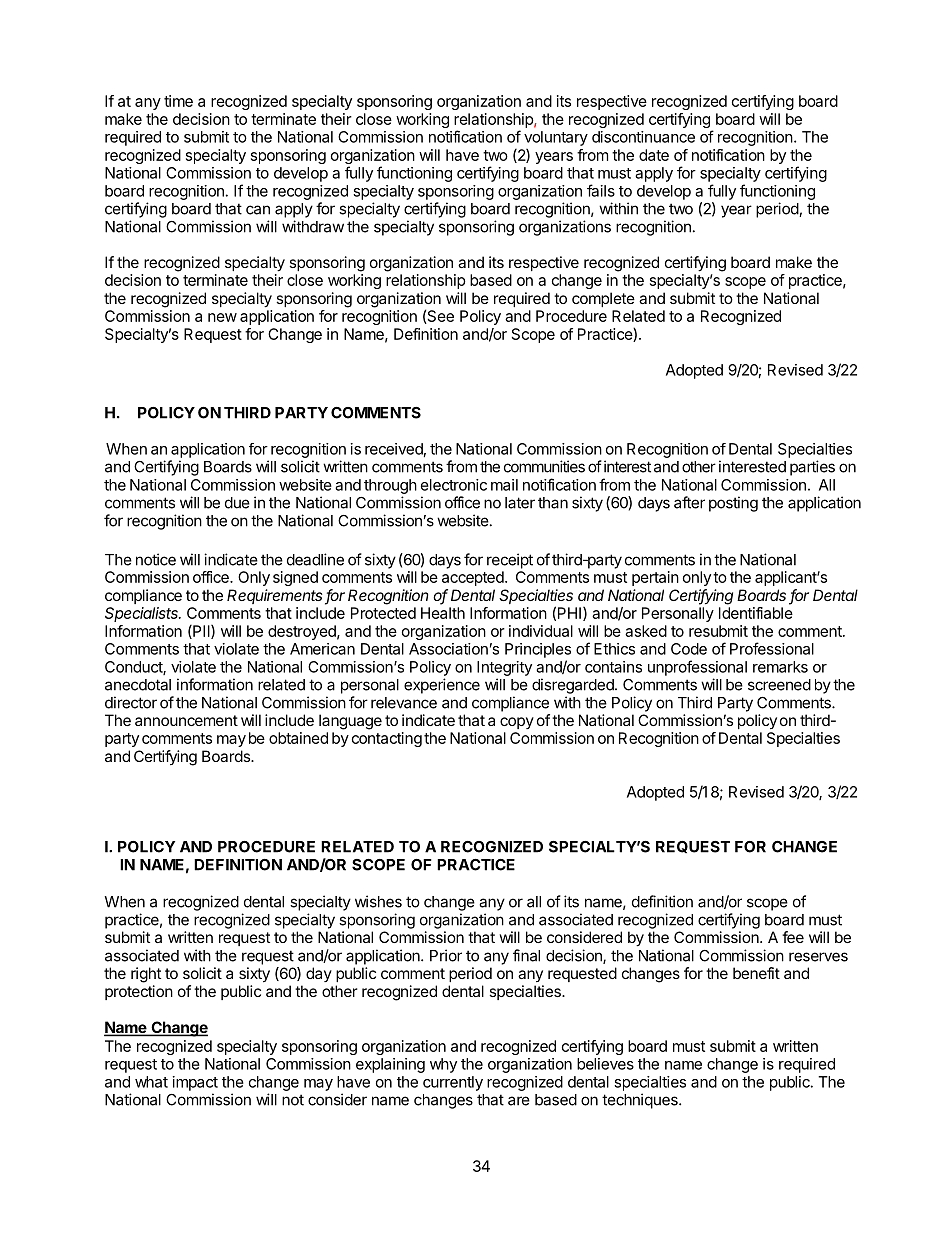 This screenshot has height=1233, width=952. I want to click on Identifiable, so click(756, 613).
